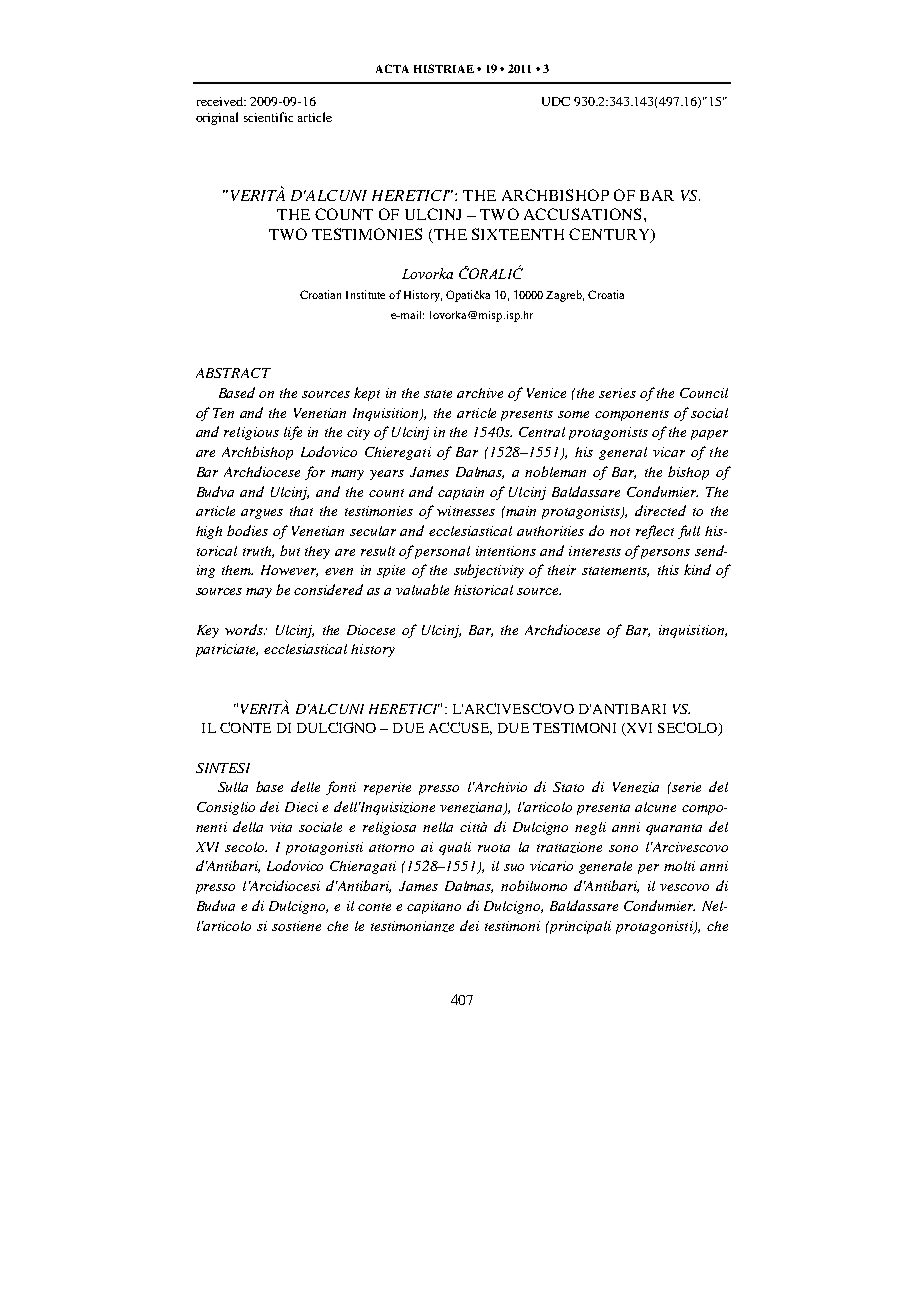 The height and width of the screenshot is (1308, 924). What do you see at coordinates (518, 234) in the screenshot?
I see `SIXTEENTH` at bounding box center [518, 234].
